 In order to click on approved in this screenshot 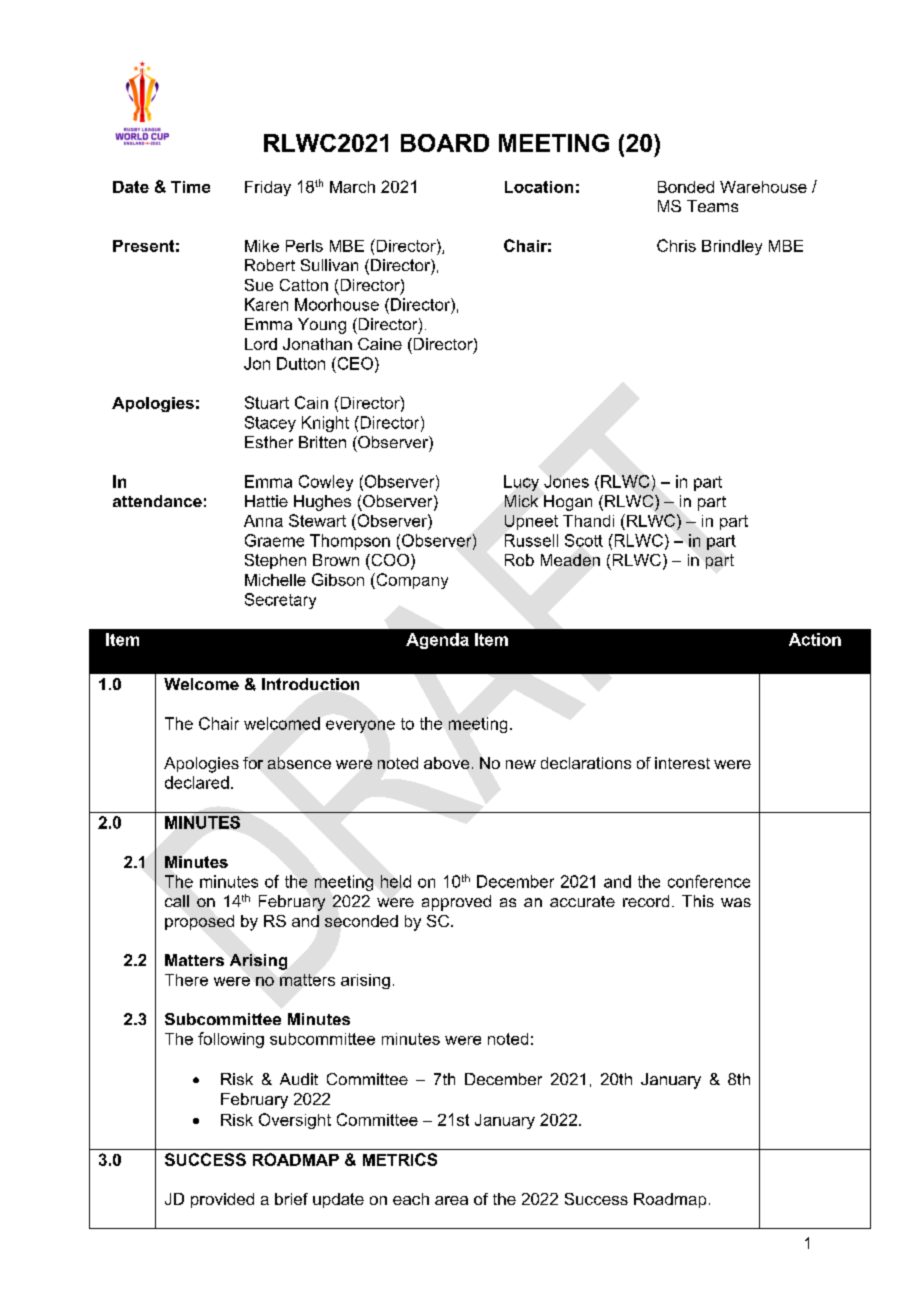, I will do `click(456, 903)`.
